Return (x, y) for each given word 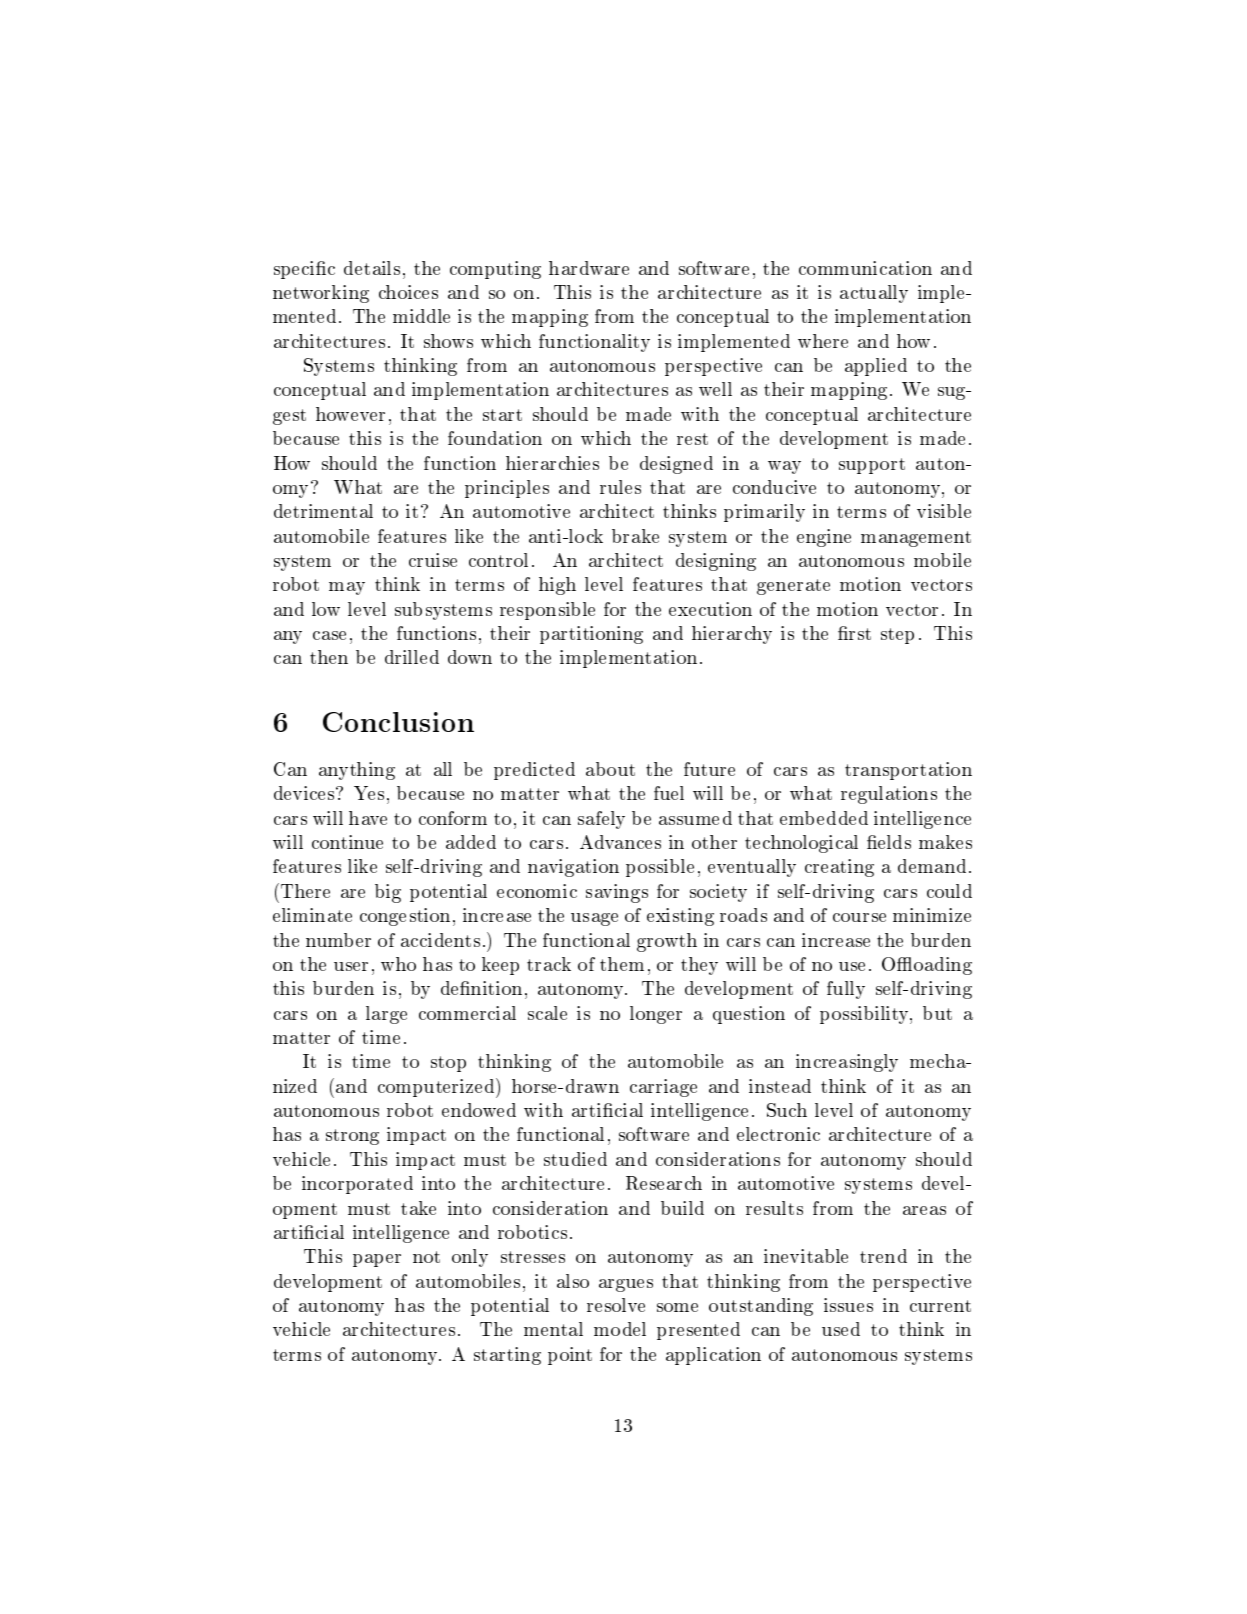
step (897, 636)
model (620, 1329)
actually (874, 294)
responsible (547, 611)
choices (408, 292)
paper (377, 1260)
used (841, 1329)
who (398, 964)
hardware (589, 268)
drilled (412, 657)
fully (846, 990)
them (622, 964)
